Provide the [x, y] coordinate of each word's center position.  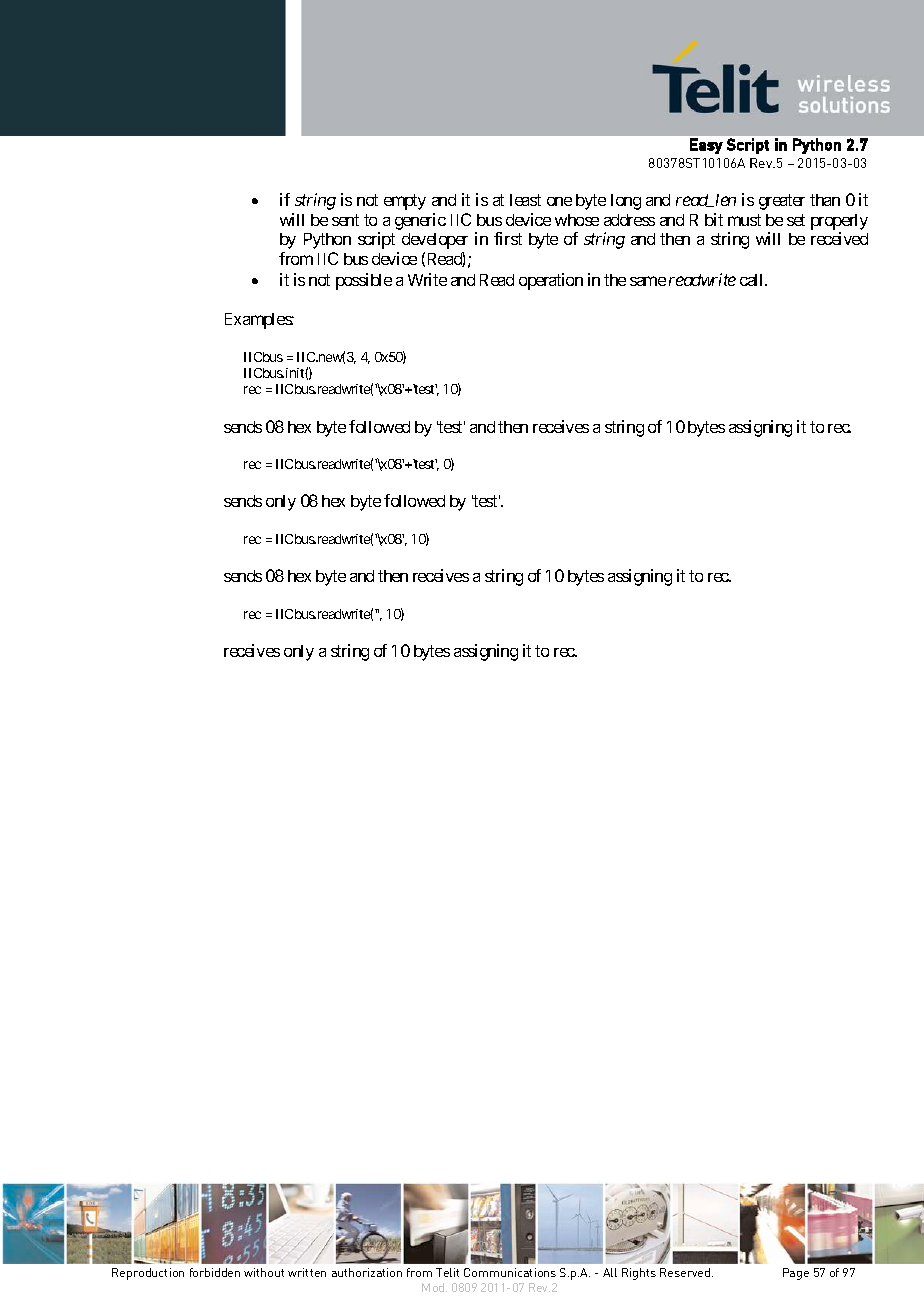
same [648, 281]
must [744, 220]
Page [796, 1274]
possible [364, 281]
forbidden [215, 1272]
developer [435, 241]
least [525, 200]
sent [345, 220]
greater [782, 202]
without [264, 1272]
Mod [434, 1287]
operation [551, 281]
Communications [510, 1272]
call [753, 280]
